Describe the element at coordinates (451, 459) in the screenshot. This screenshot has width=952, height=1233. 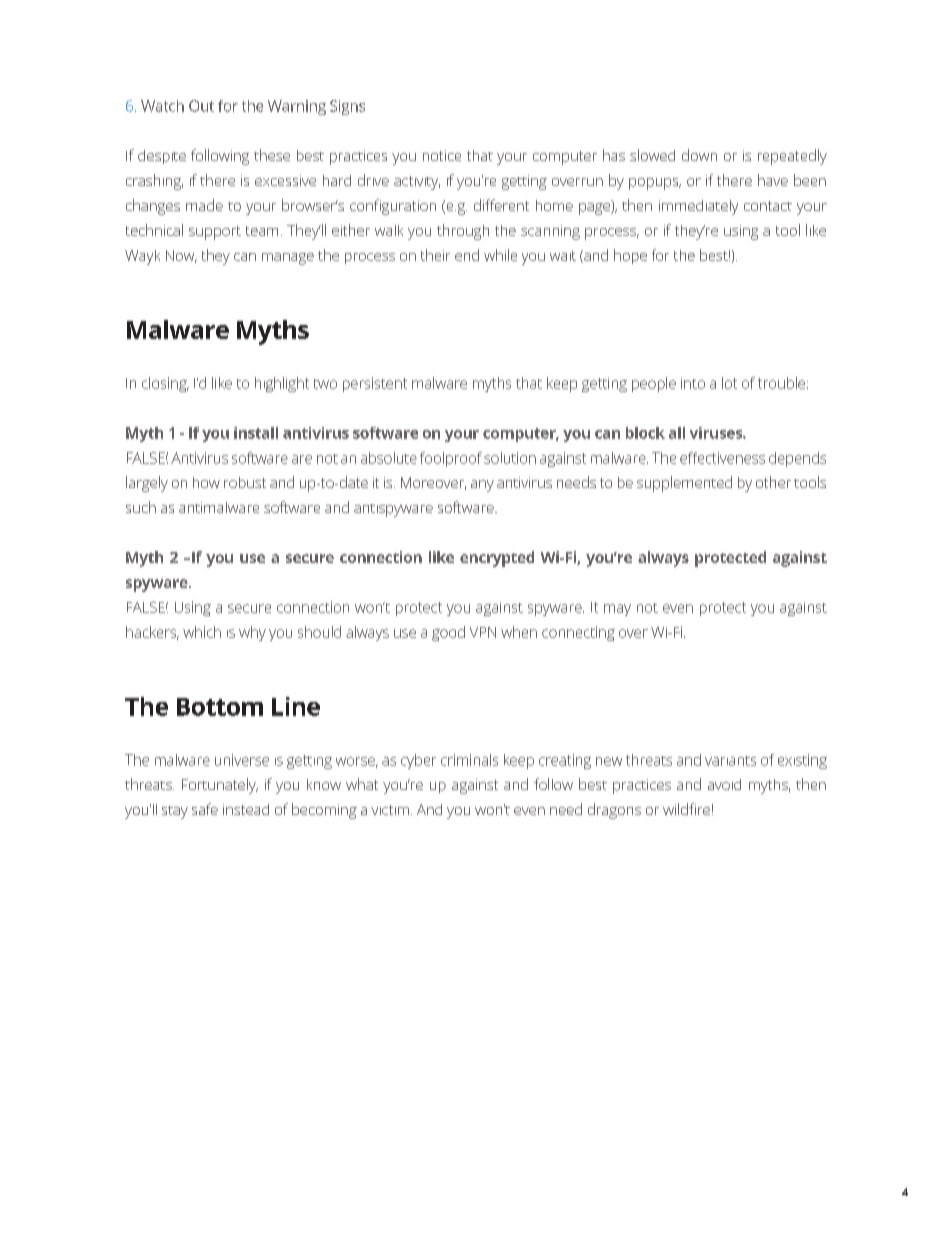
I see `foolproof` at that location.
